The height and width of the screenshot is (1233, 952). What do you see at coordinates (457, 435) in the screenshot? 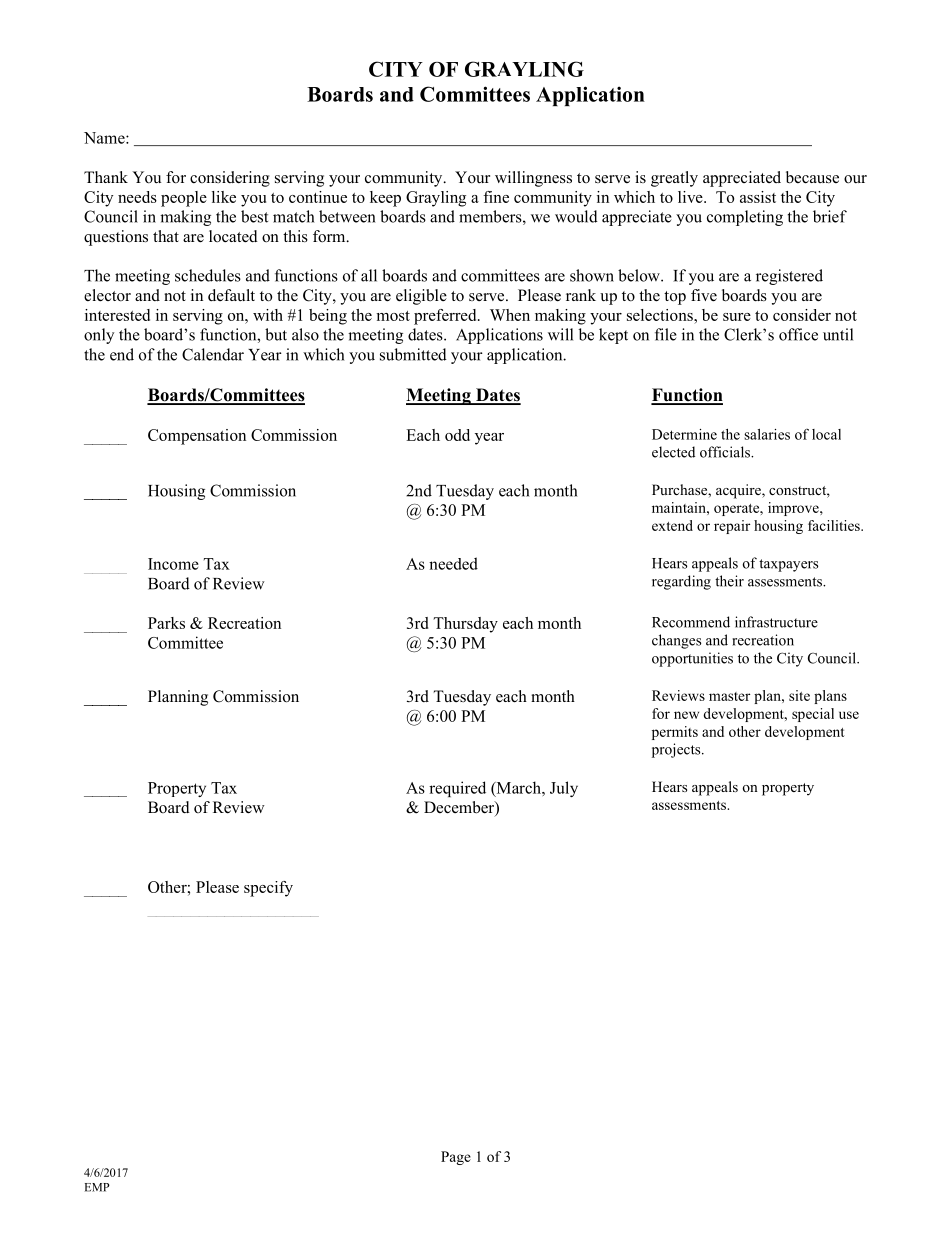
I see `odd` at bounding box center [457, 435].
